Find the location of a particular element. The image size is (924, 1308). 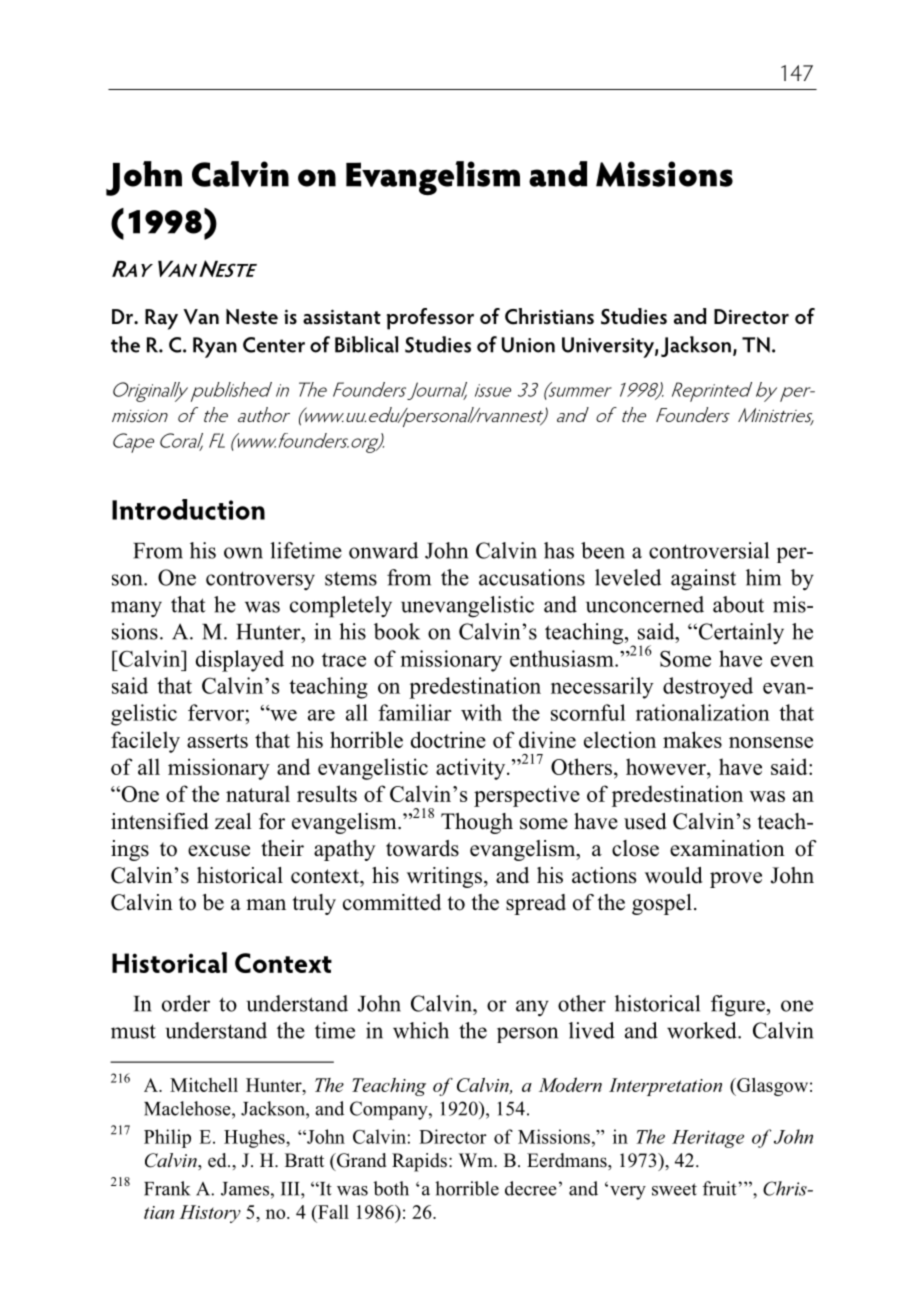

Union is located at coordinates (528, 345).
